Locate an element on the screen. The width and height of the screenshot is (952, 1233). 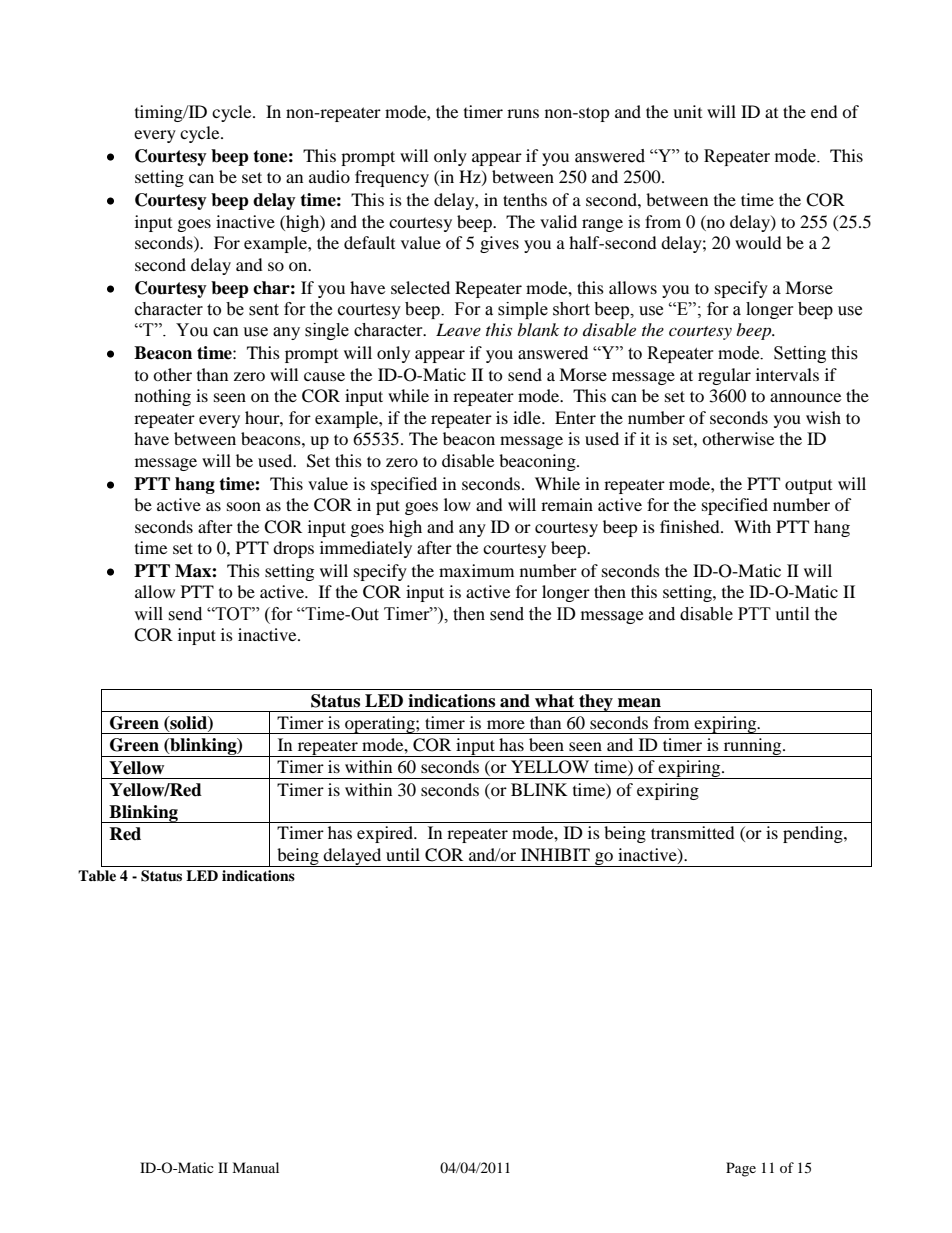
audio is located at coordinates (329, 176).
